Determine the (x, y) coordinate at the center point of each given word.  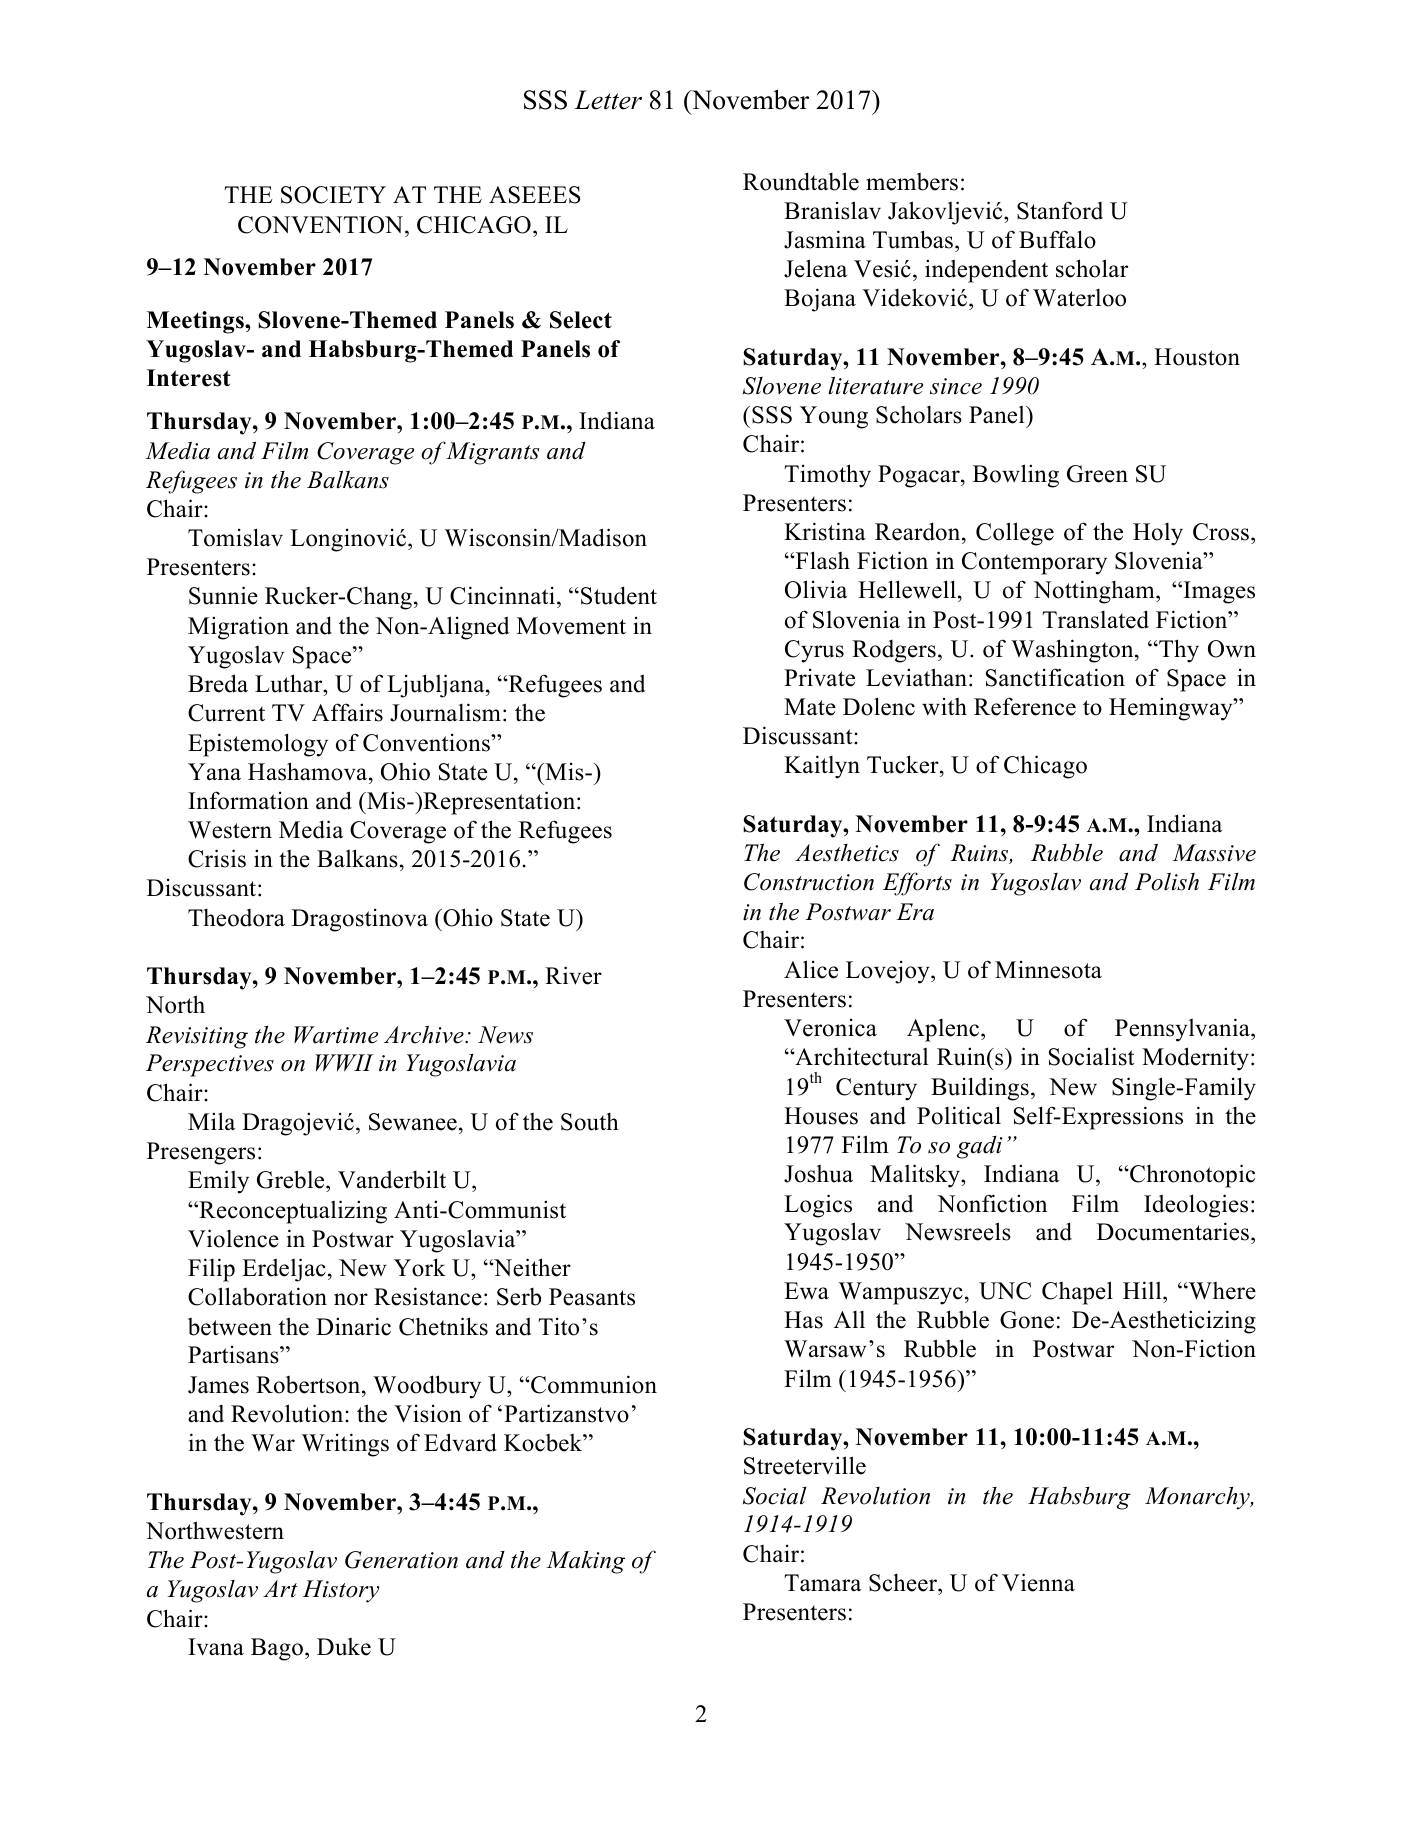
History (341, 1591)
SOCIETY (333, 195)
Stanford (1060, 210)
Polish (1167, 881)
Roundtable (801, 181)
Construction (809, 882)
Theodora (236, 917)
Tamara (822, 1582)
